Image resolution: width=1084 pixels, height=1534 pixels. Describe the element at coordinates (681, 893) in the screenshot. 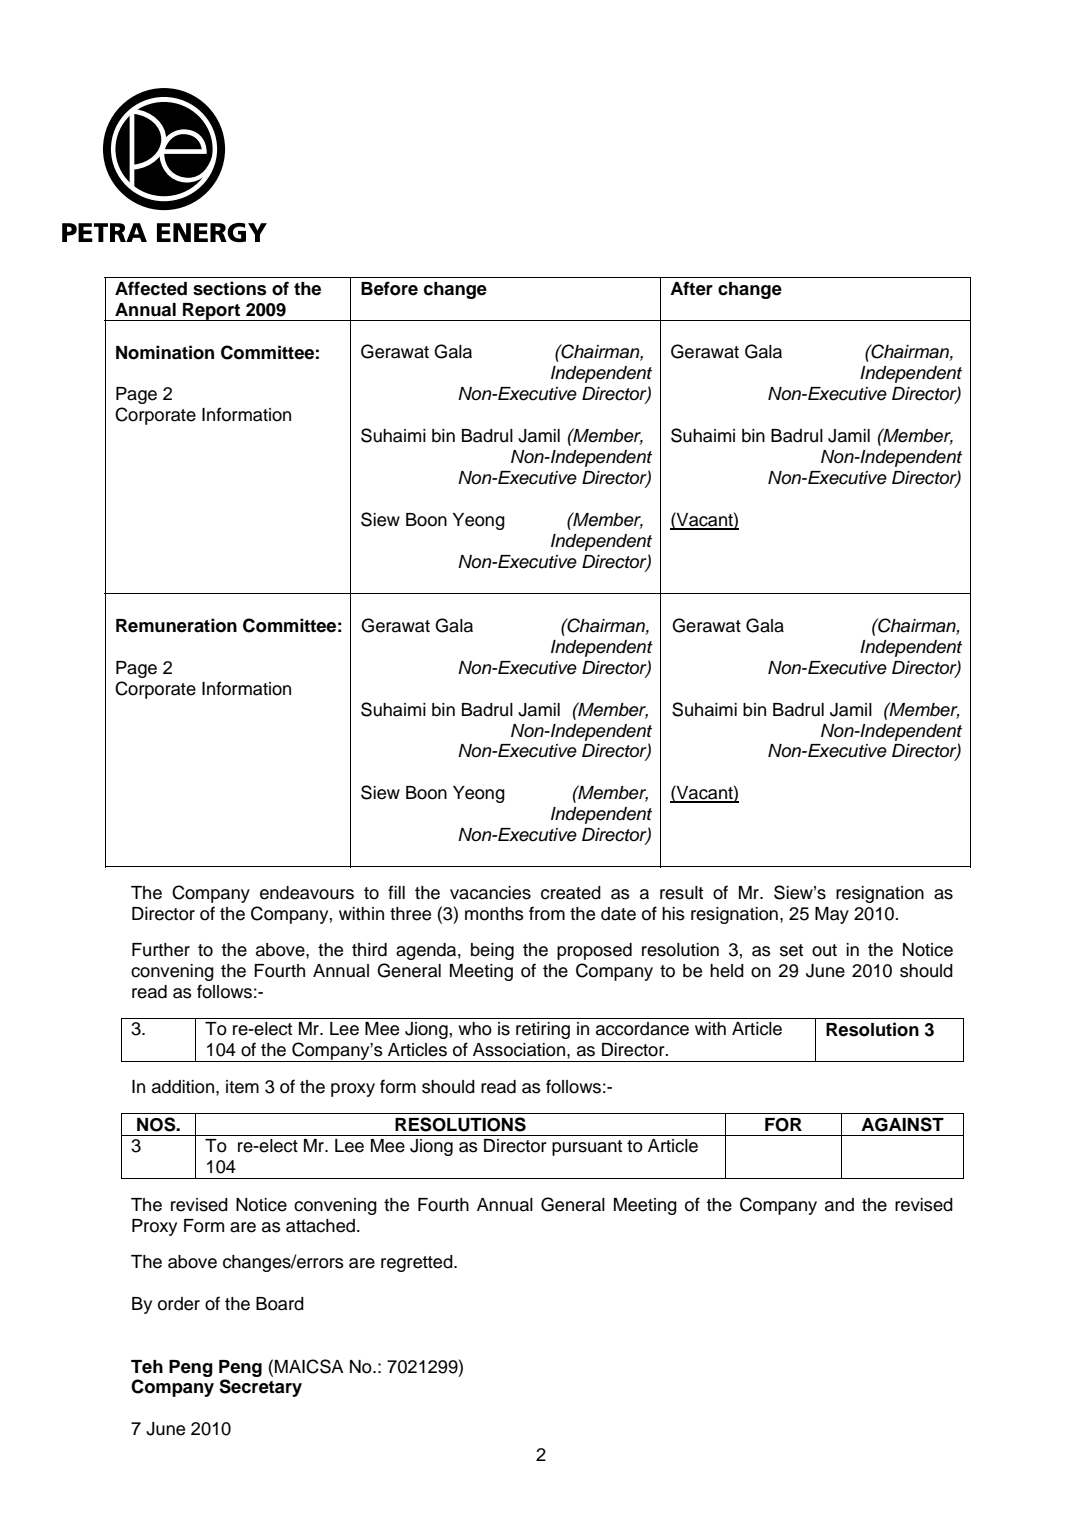

I see `result` at that location.
